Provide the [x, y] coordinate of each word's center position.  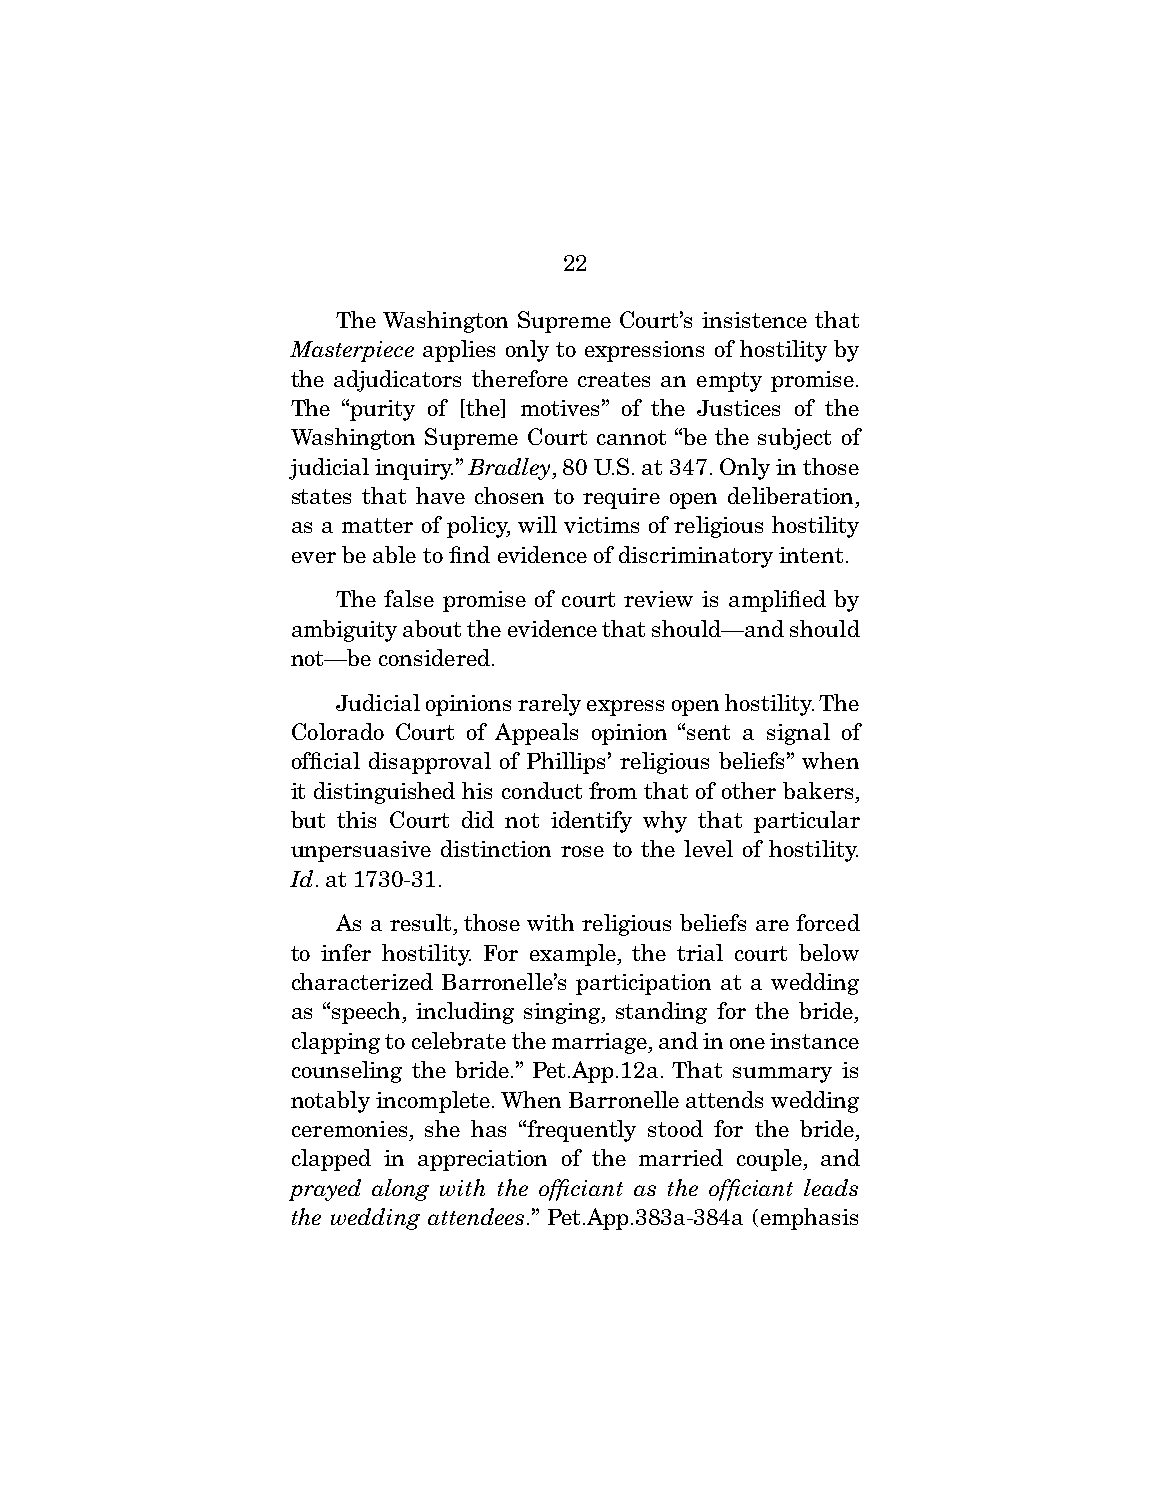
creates [614, 379]
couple [770, 1160]
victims [601, 525]
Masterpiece [352, 351]
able [394, 554]
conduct [542, 790]
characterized [362, 981]
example [574, 955]
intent [811, 555]
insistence [754, 320]
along [400, 1190]
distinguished [384, 793]
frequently [581, 1131]
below [829, 952]
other [749, 790]
